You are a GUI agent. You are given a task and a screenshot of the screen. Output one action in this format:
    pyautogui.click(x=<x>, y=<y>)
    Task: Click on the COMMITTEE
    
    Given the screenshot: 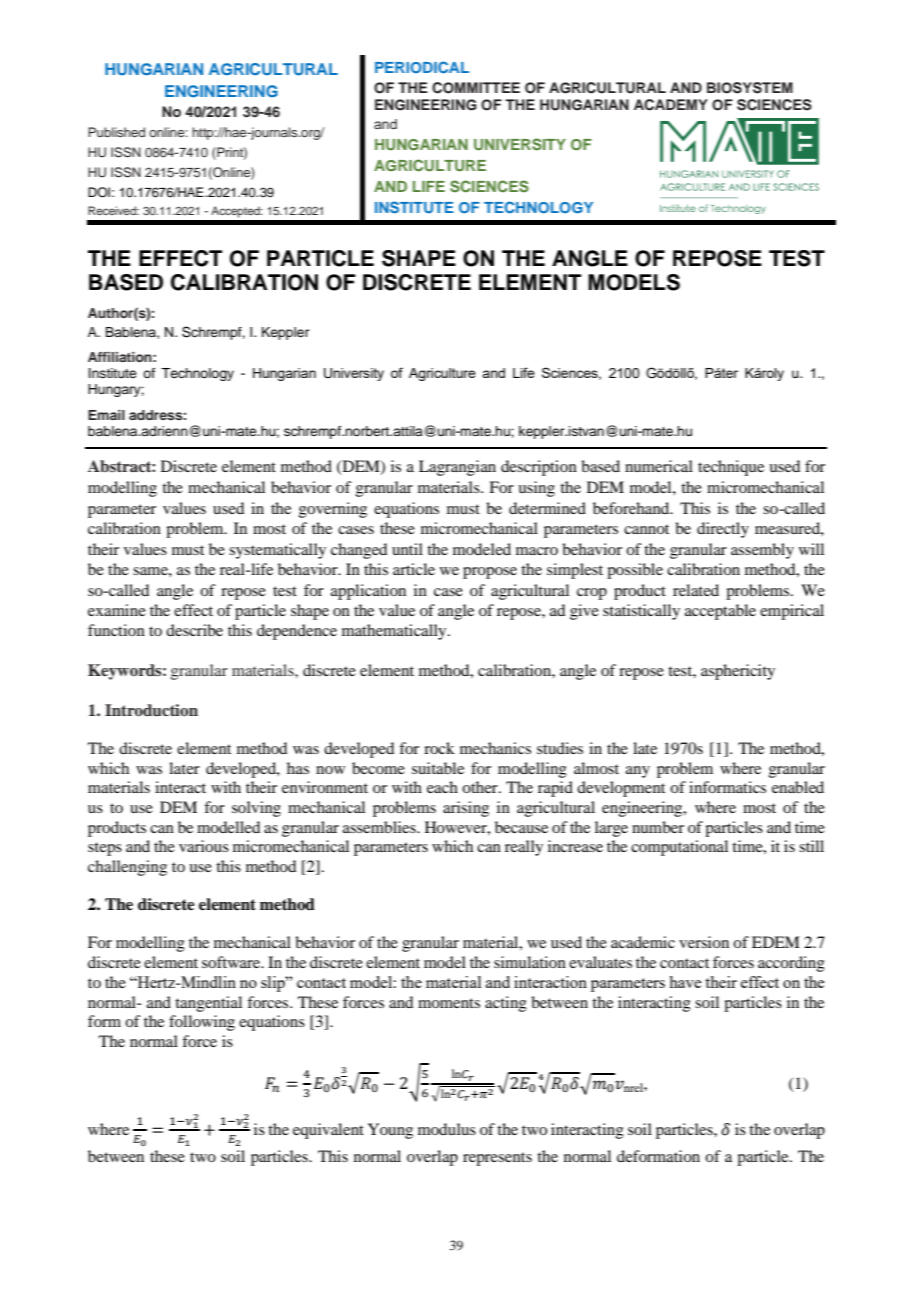 What is the action you would take?
    pyautogui.click(x=476, y=88)
